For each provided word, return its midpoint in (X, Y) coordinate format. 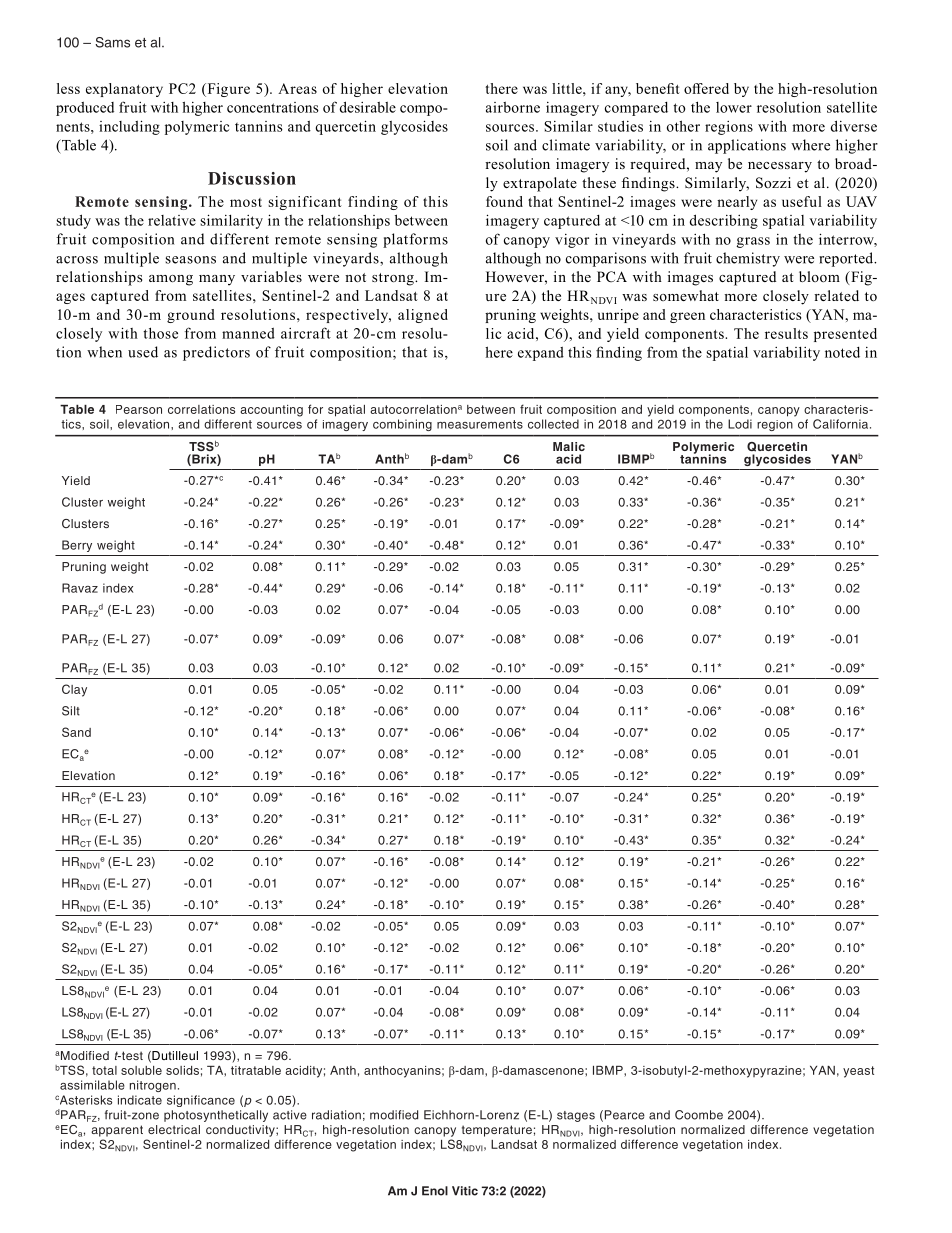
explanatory (124, 90)
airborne (513, 107)
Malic (569, 446)
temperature (497, 1131)
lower (734, 107)
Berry (77, 546)
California (842, 424)
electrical (174, 1129)
